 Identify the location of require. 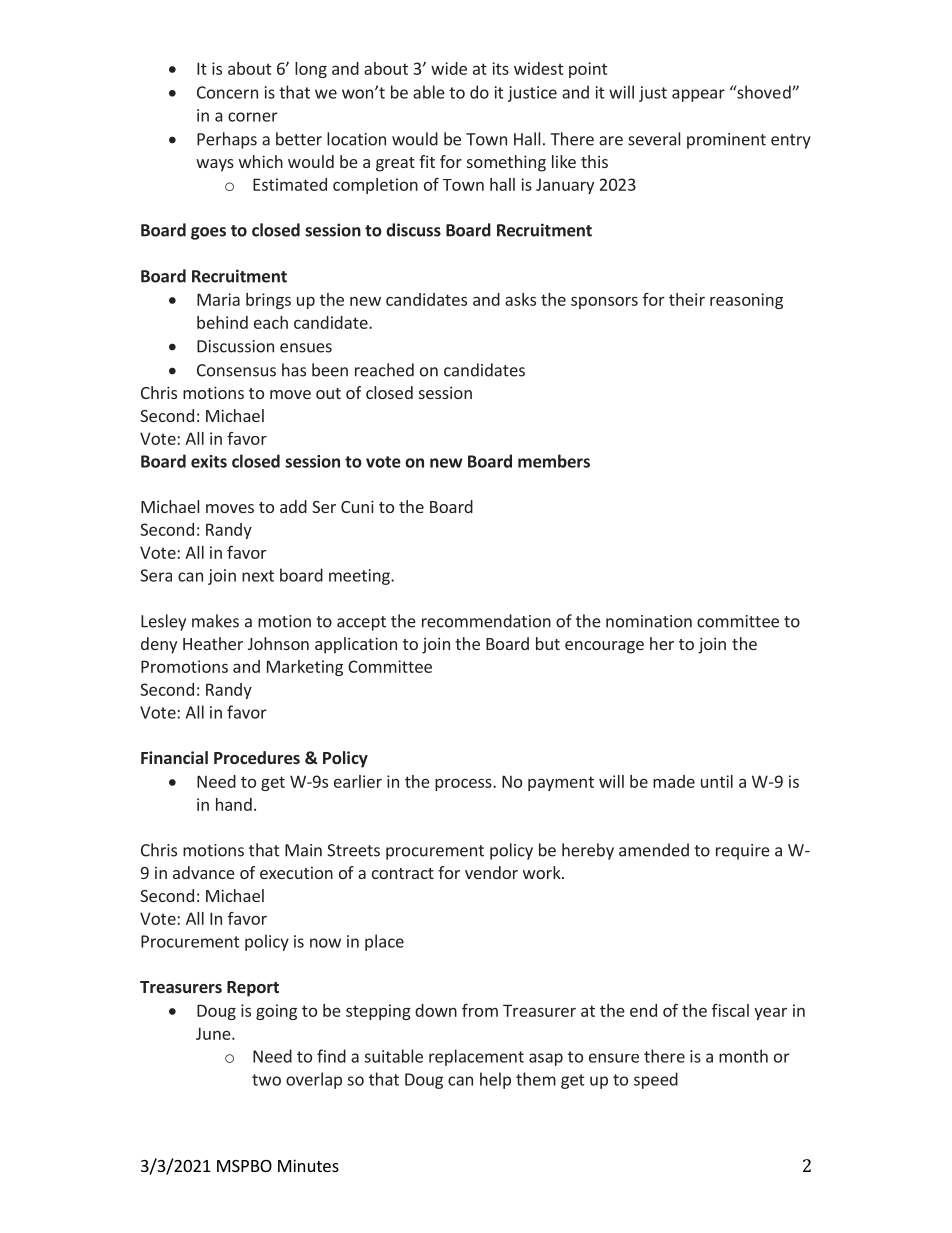
(743, 852).
